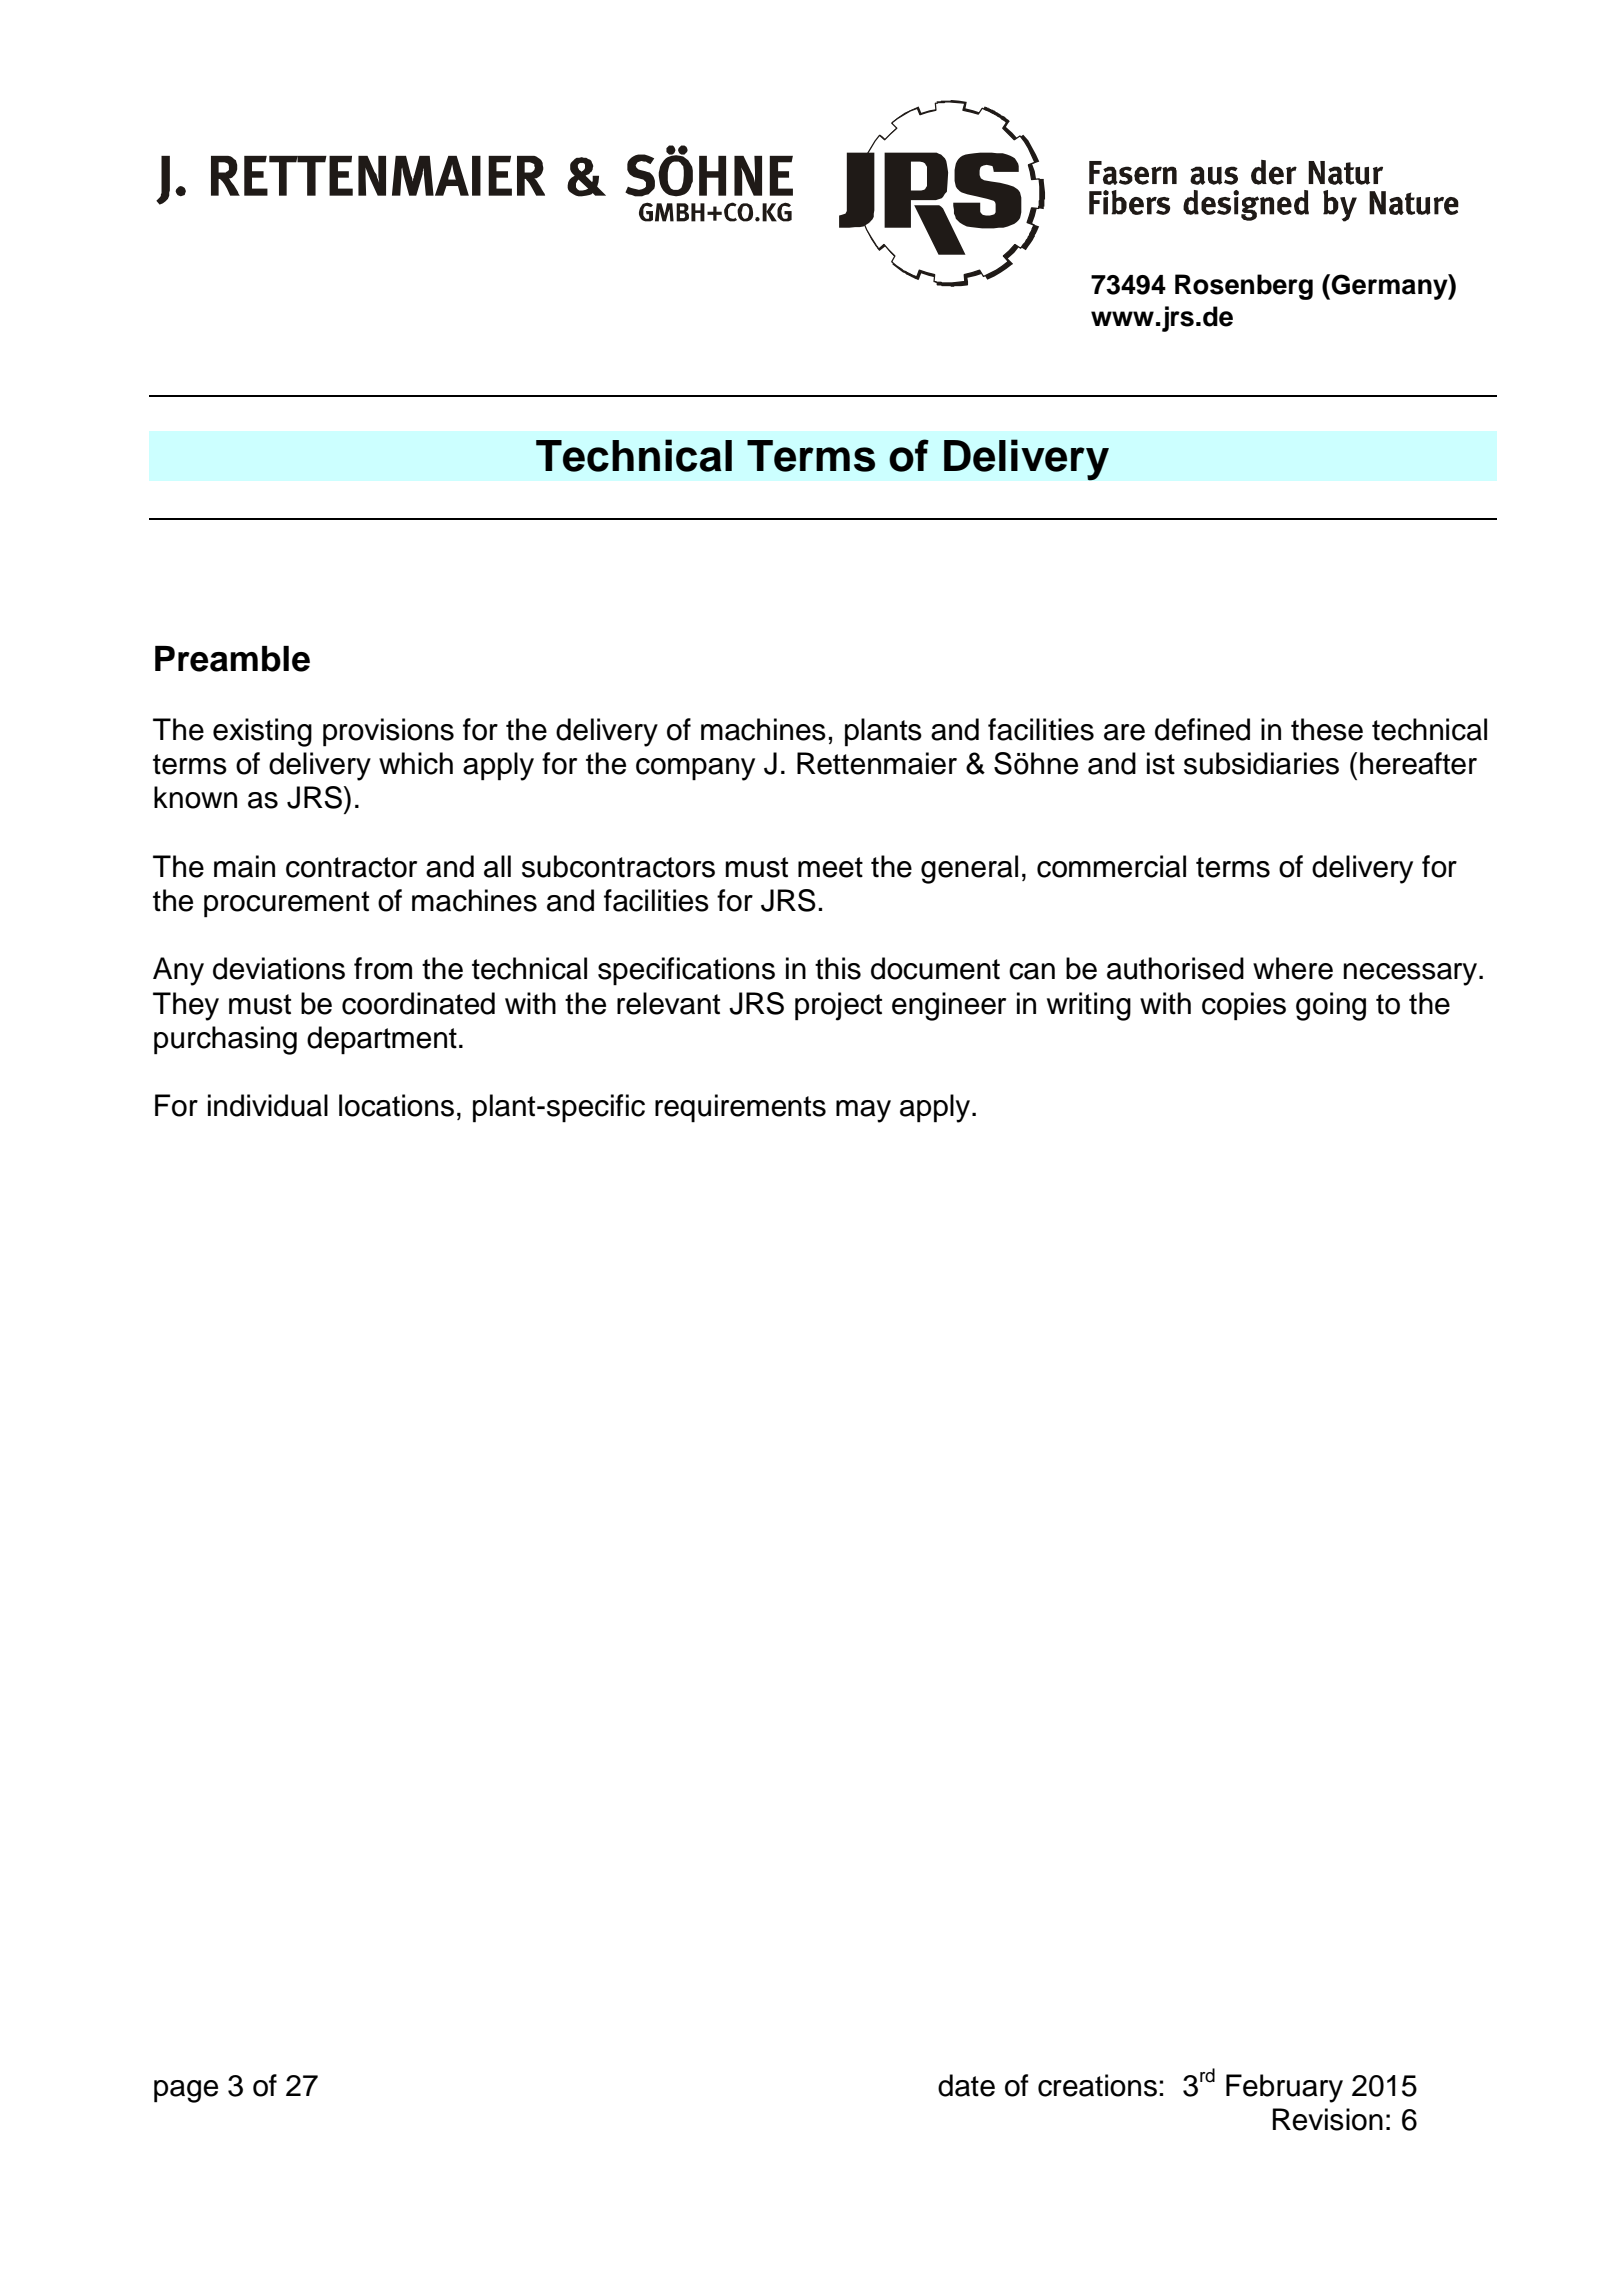 The width and height of the document is (1608, 2275). Describe the element at coordinates (863, 1111) in the document. I see `may` at that location.
